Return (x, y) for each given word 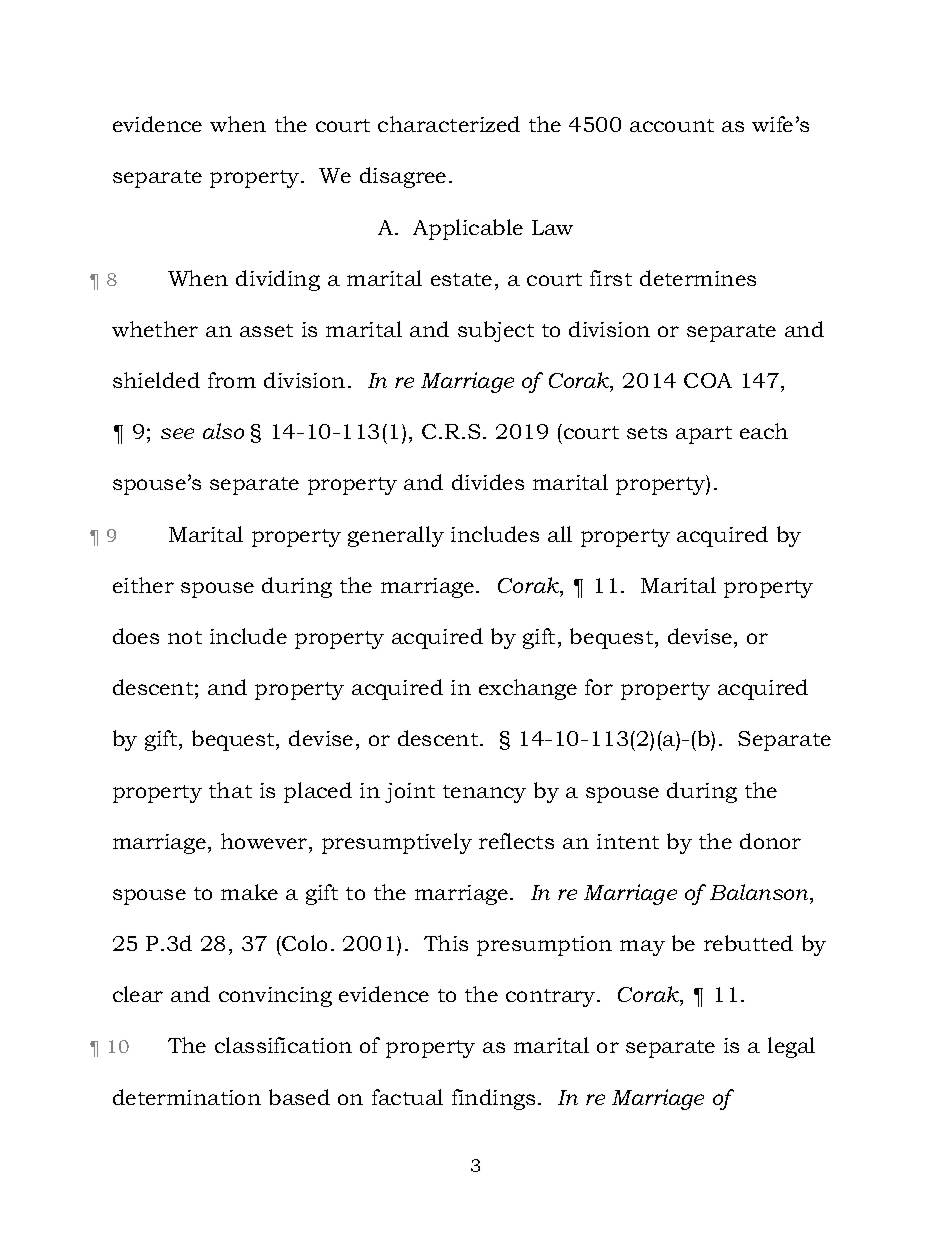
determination (187, 1097)
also (223, 431)
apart (704, 435)
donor (770, 841)
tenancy (484, 794)
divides (488, 482)
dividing (278, 280)
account (672, 125)
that (230, 790)
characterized (449, 124)
